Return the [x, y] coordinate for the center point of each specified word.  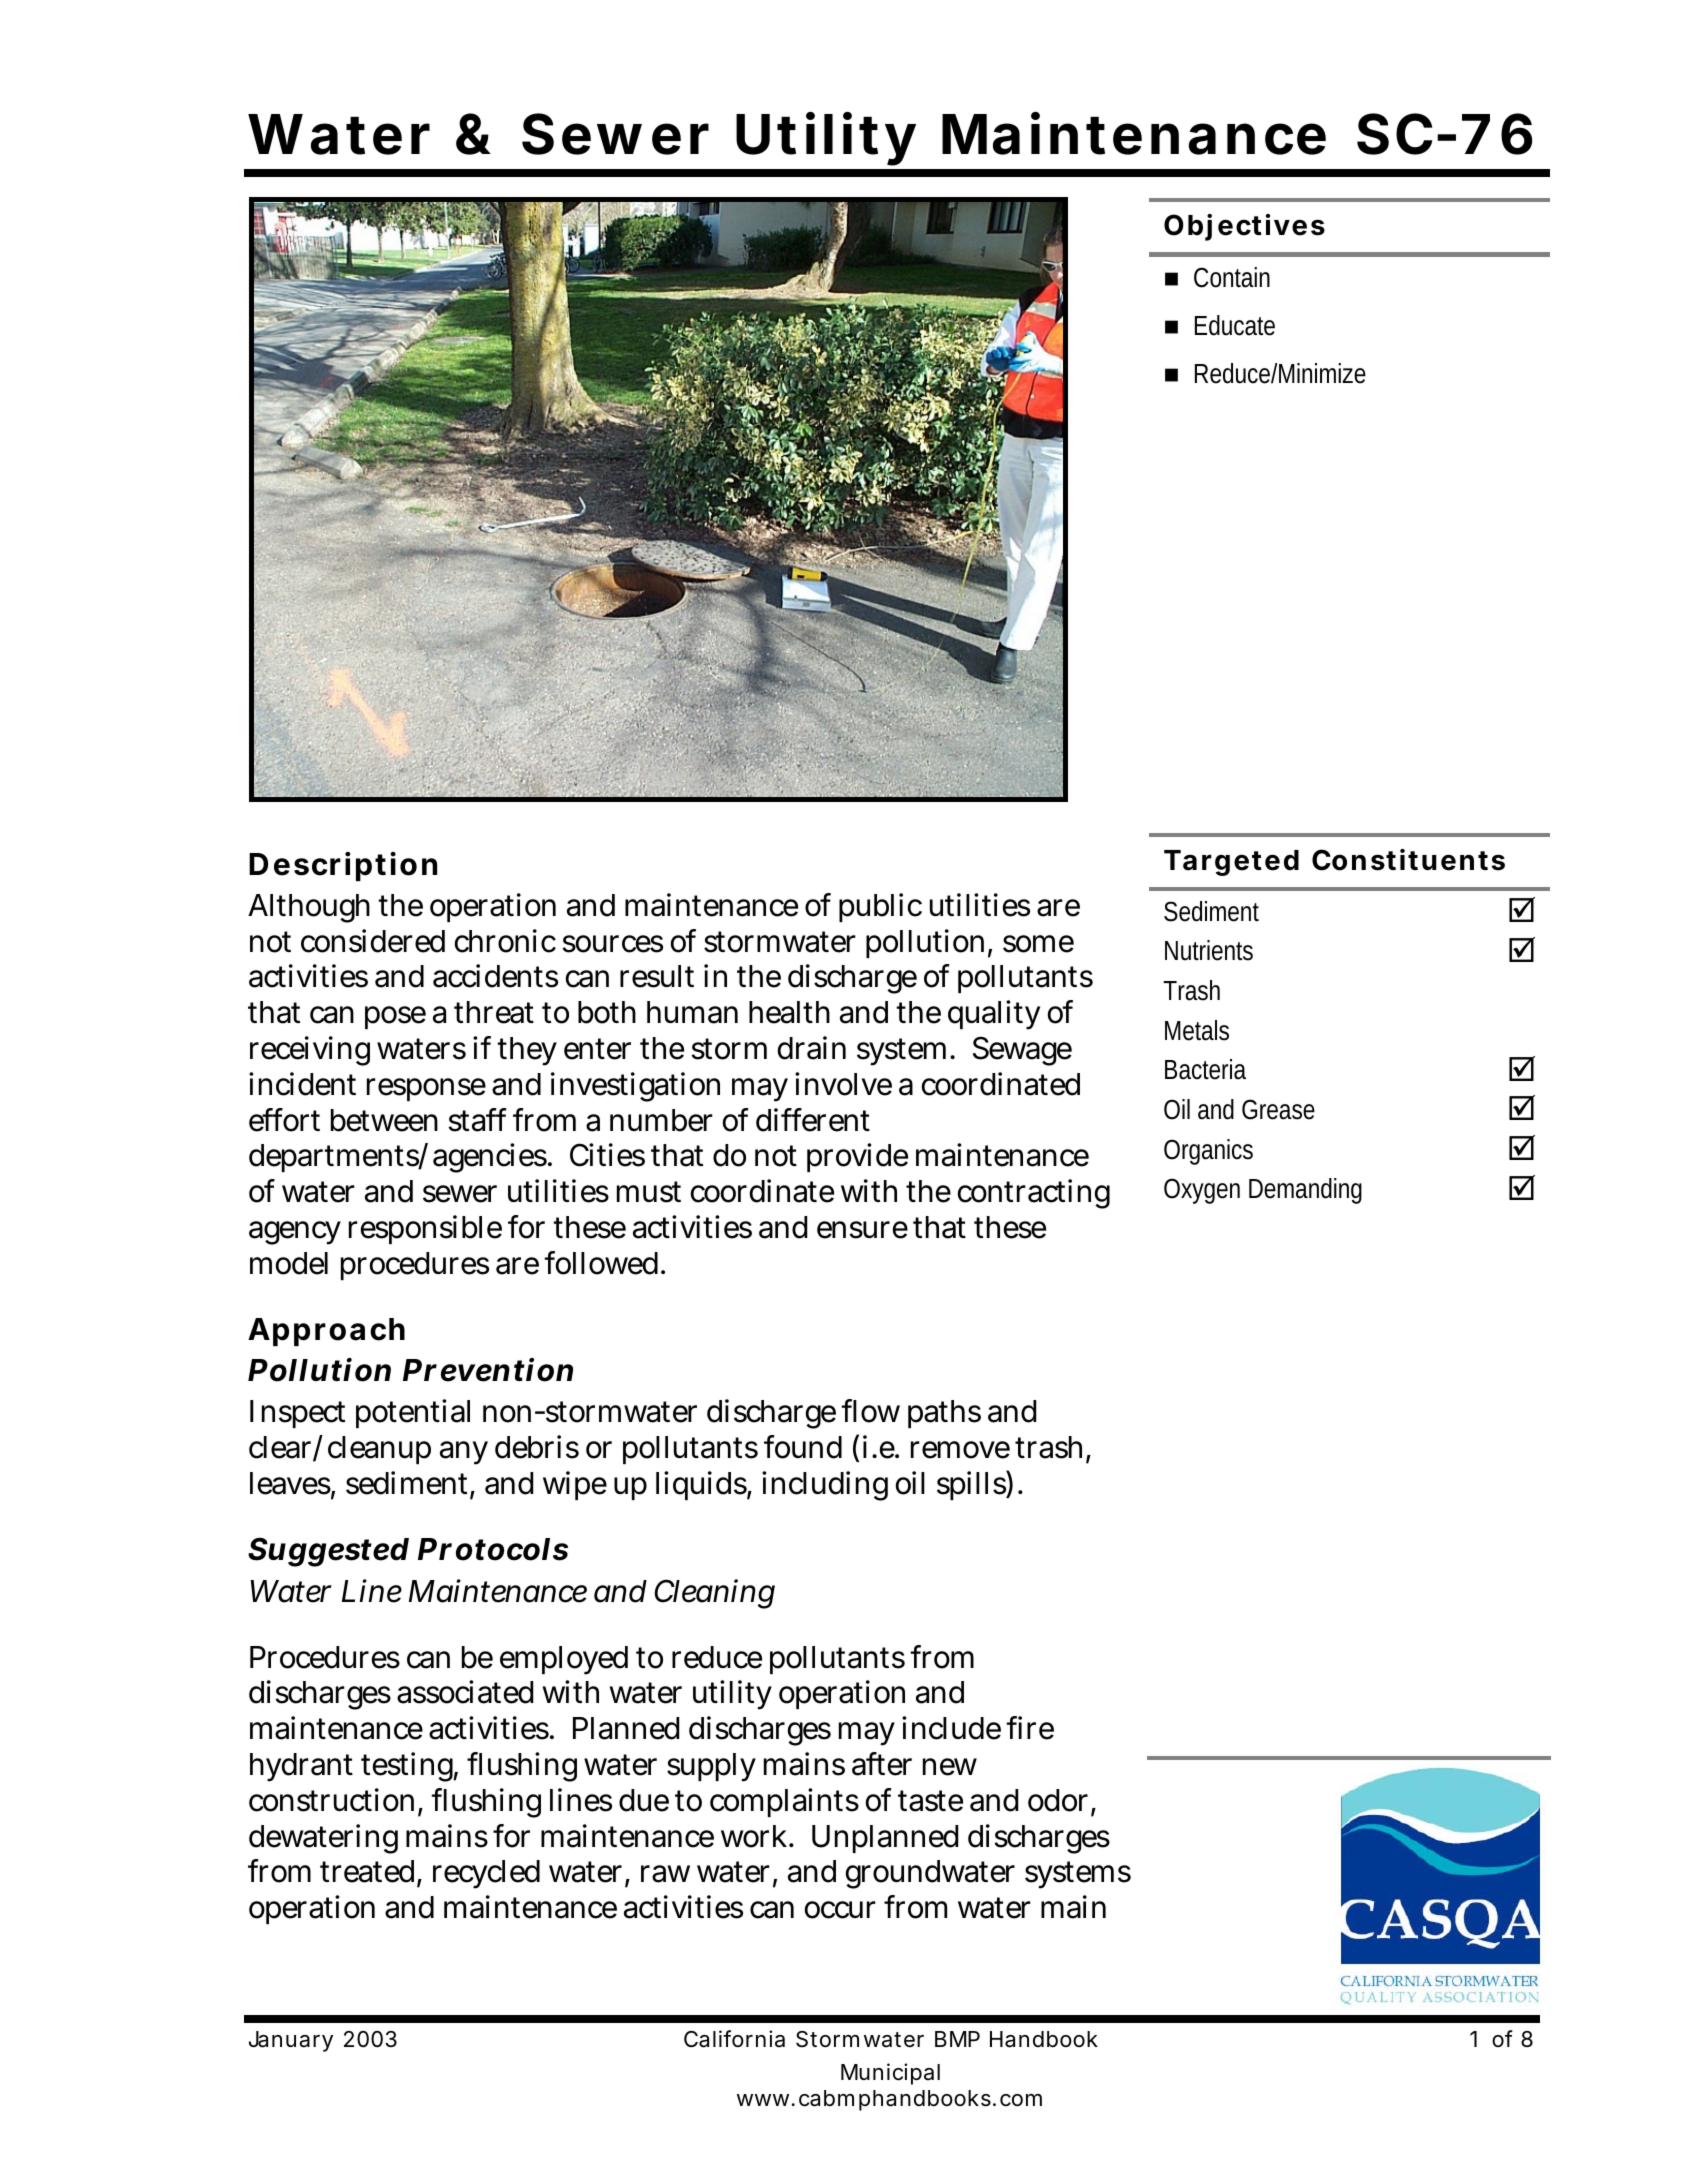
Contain [1232, 277]
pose [395, 1017]
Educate [1235, 325]
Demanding [1305, 1191]
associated [465, 1692]
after [882, 1764]
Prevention [488, 1370]
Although [309, 908]
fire [1030, 1728]
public [880, 907]
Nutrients [1209, 950]
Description [343, 866]
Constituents [1408, 860]
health [789, 1012]
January [291, 2041]
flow [870, 1411]
